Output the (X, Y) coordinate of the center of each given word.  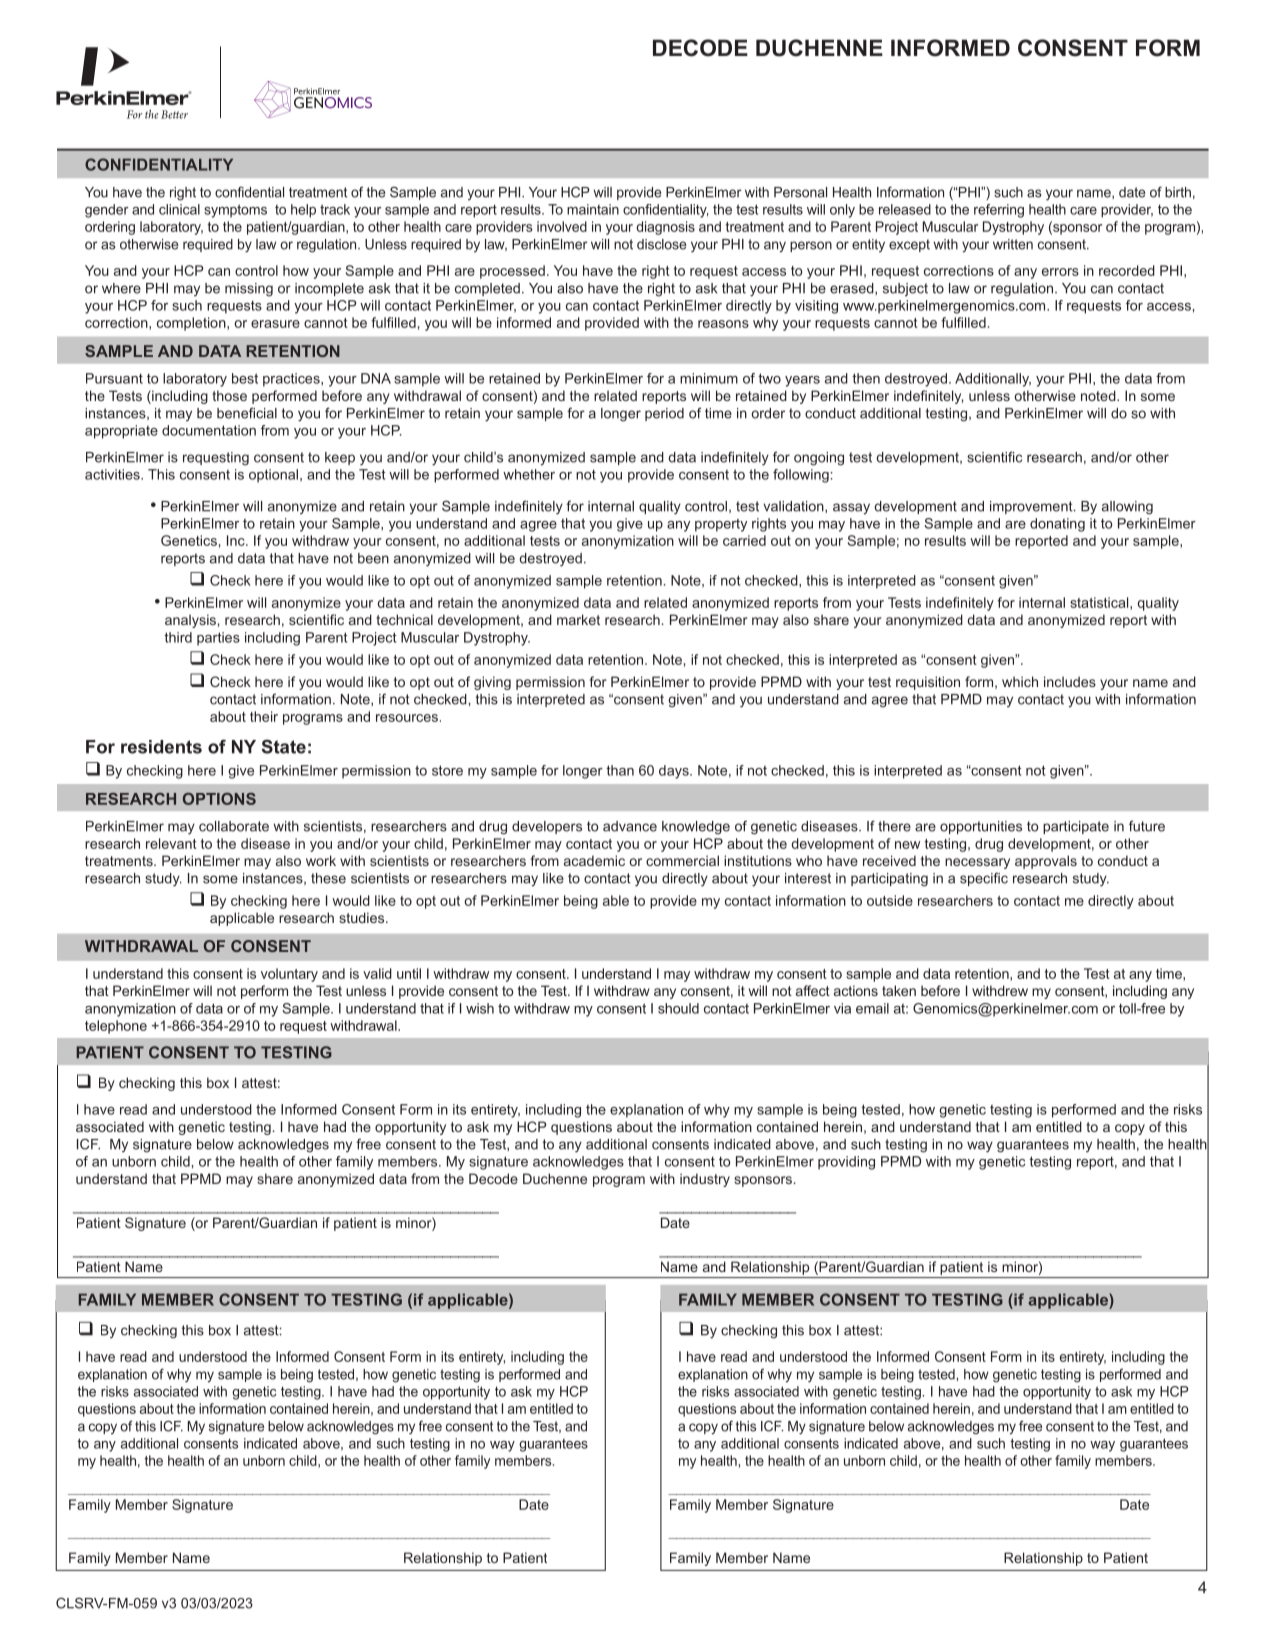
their (264, 716)
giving (492, 683)
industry (705, 1180)
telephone (116, 1027)
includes (1070, 681)
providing (846, 1163)
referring (999, 211)
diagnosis (665, 228)
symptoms (235, 211)
